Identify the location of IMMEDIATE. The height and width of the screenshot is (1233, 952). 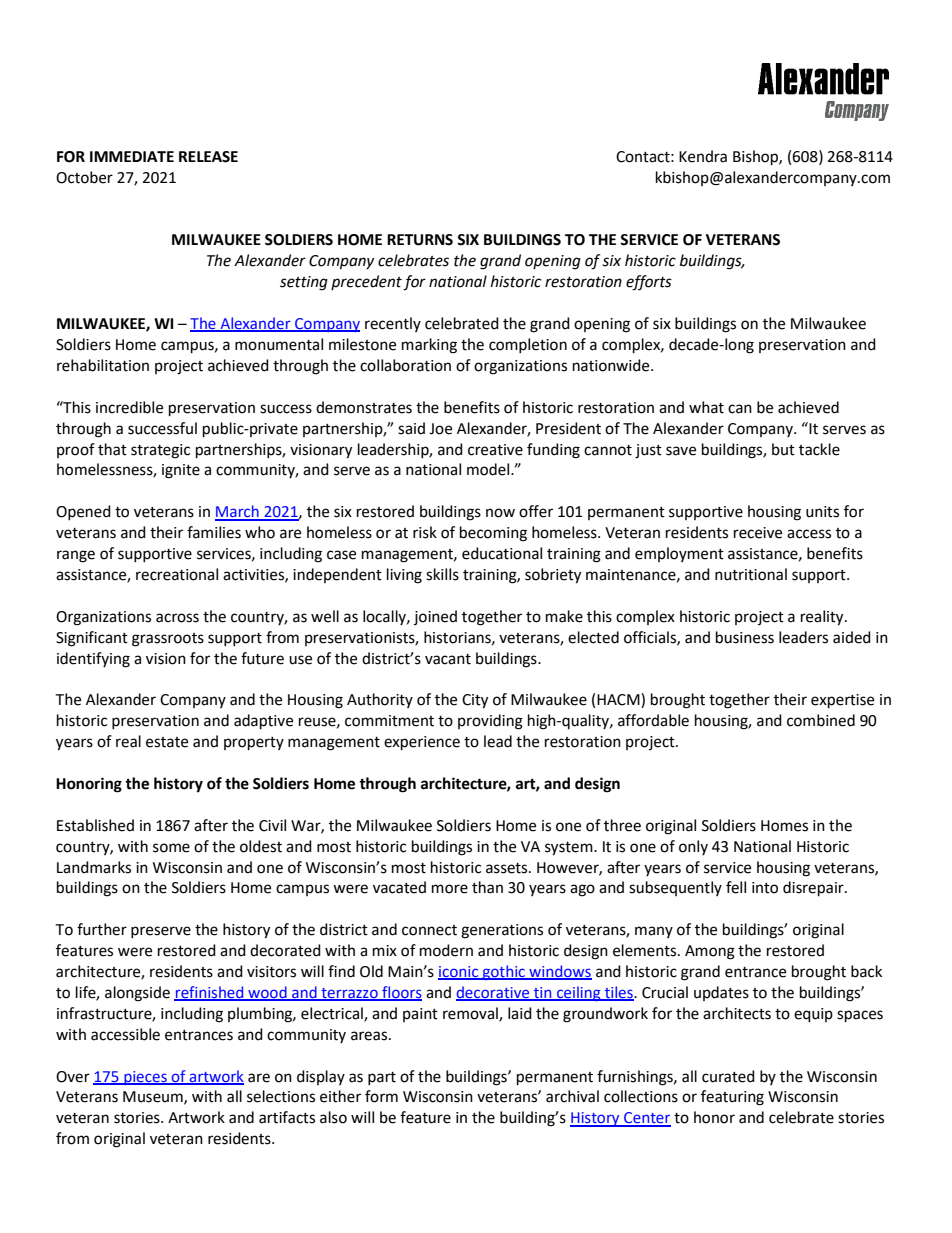
(132, 156).
